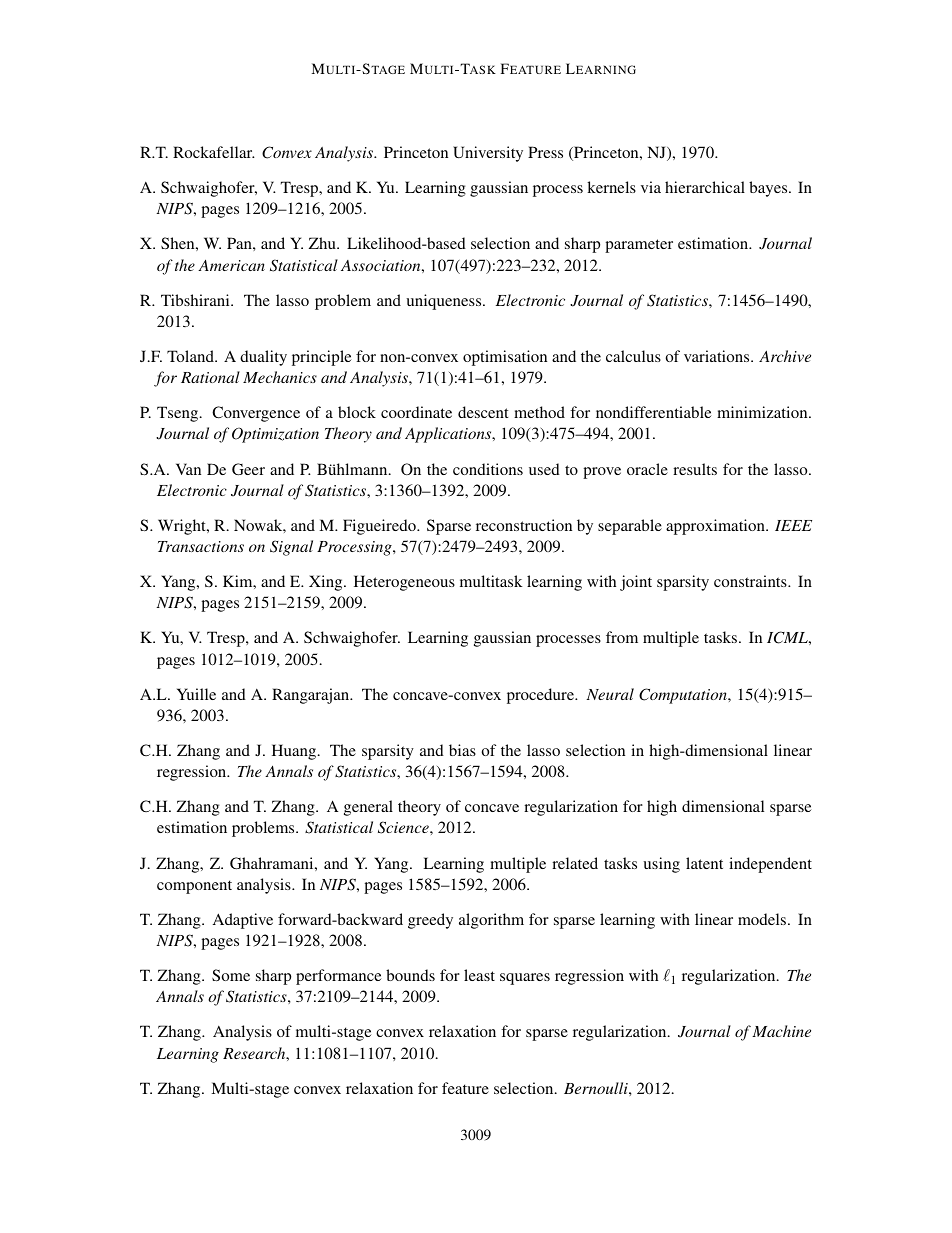 The image size is (952, 1233). Describe the element at coordinates (705, 187) in the page. I see `hierarchical` at that location.
